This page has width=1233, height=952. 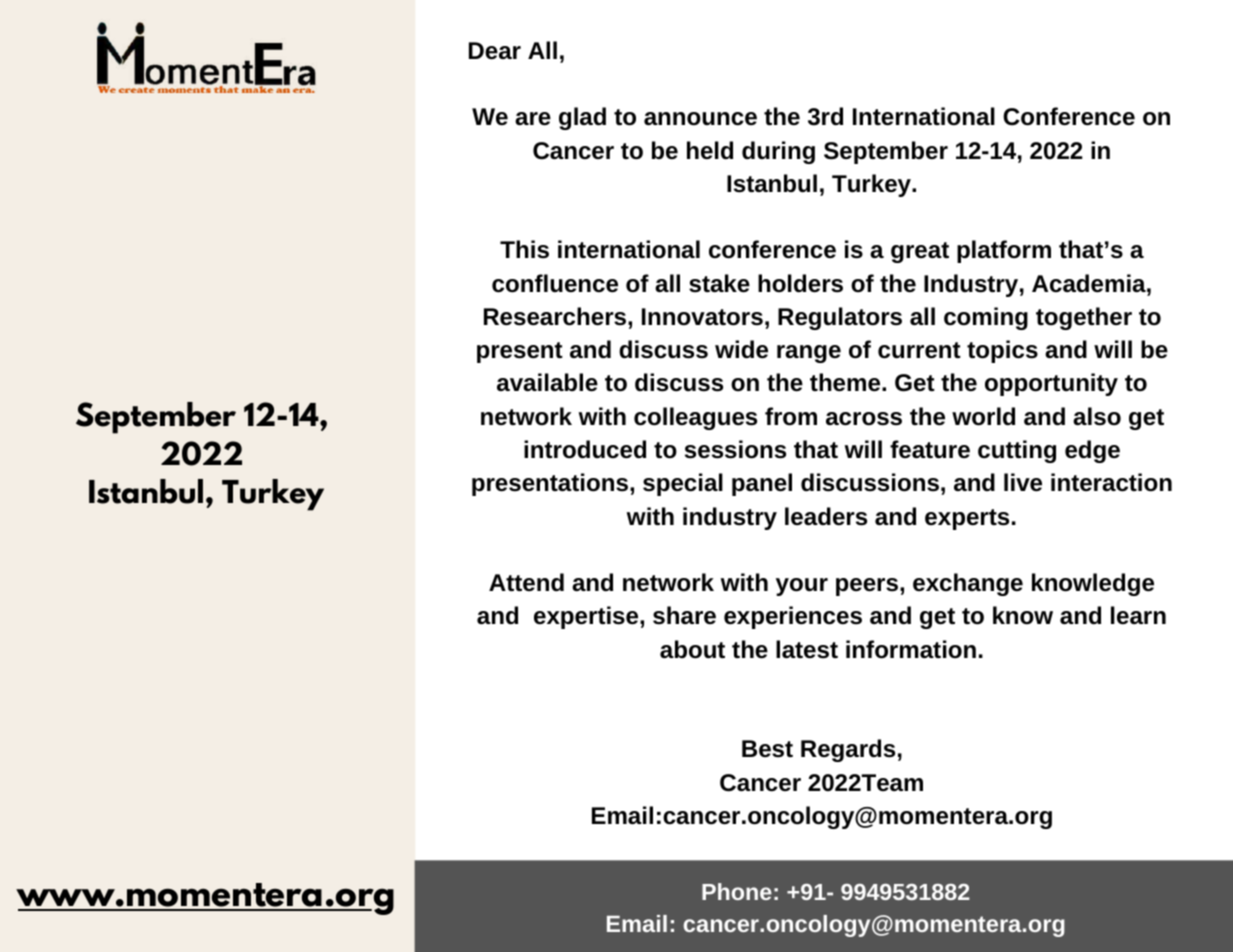 What do you see at coordinates (582, 118) in the page?
I see `glad` at bounding box center [582, 118].
